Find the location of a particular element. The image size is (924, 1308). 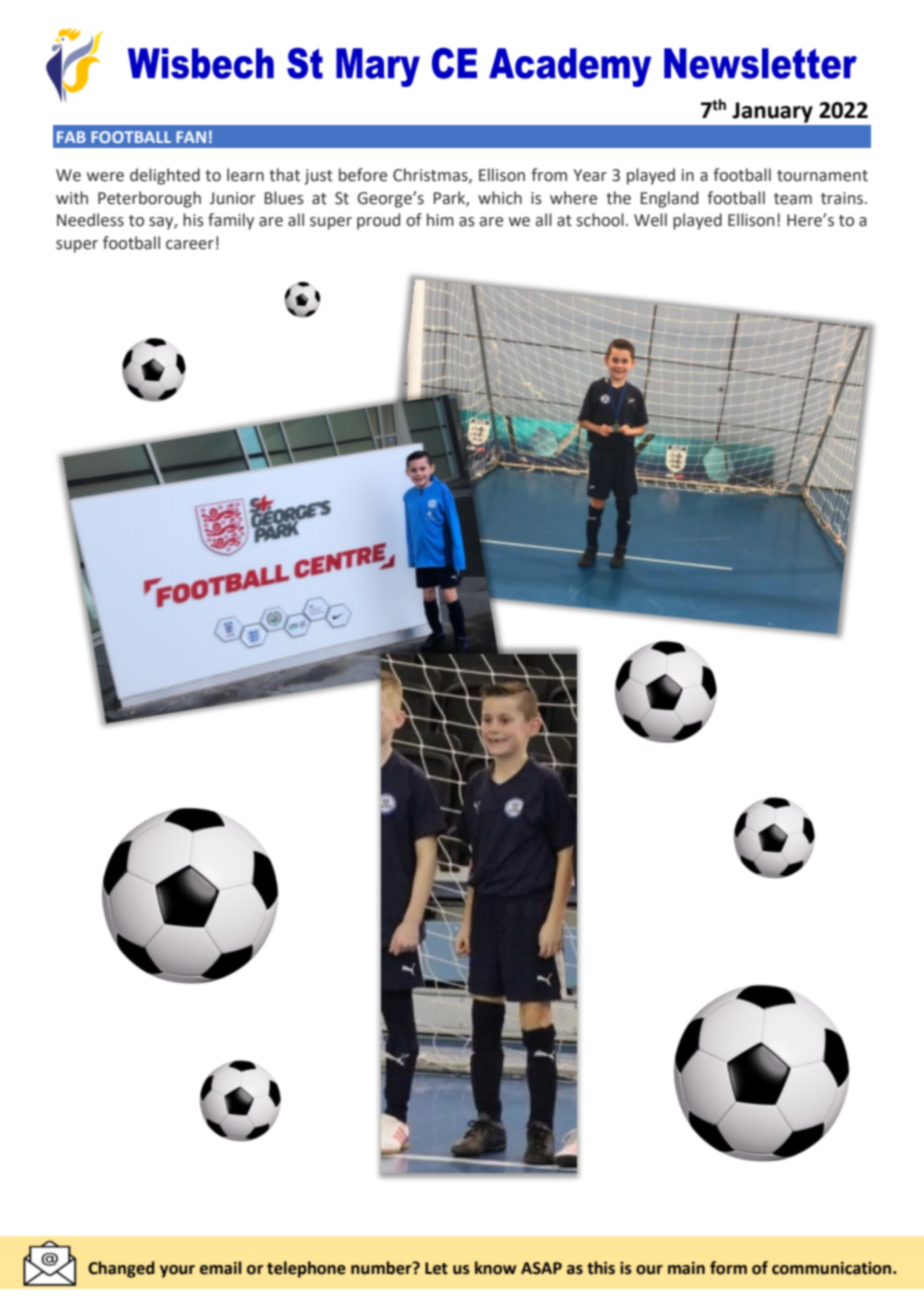

Let is located at coordinates (436, 1268).
